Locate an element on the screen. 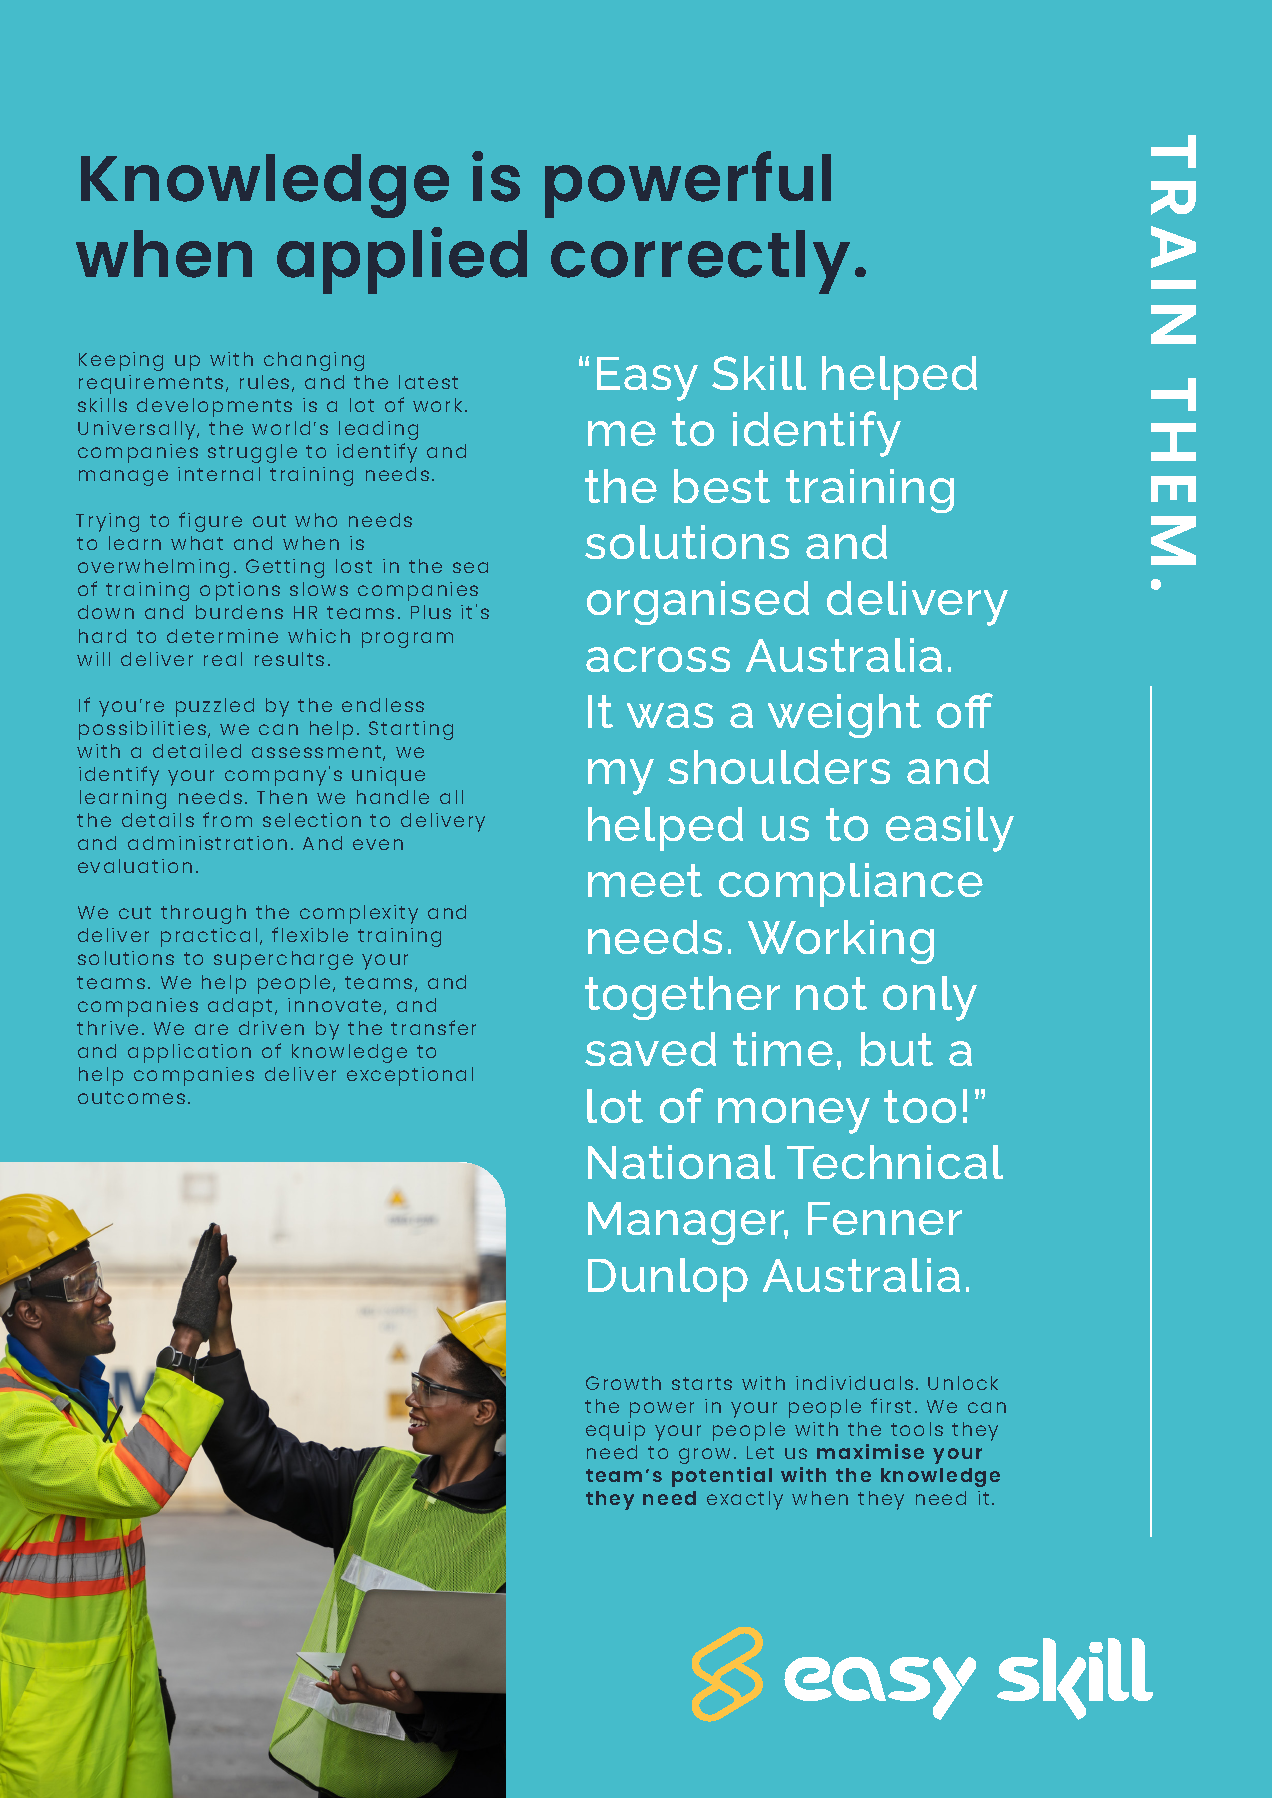 The image size is (1272, 1798). but is located at coordinates (897, 1049).
